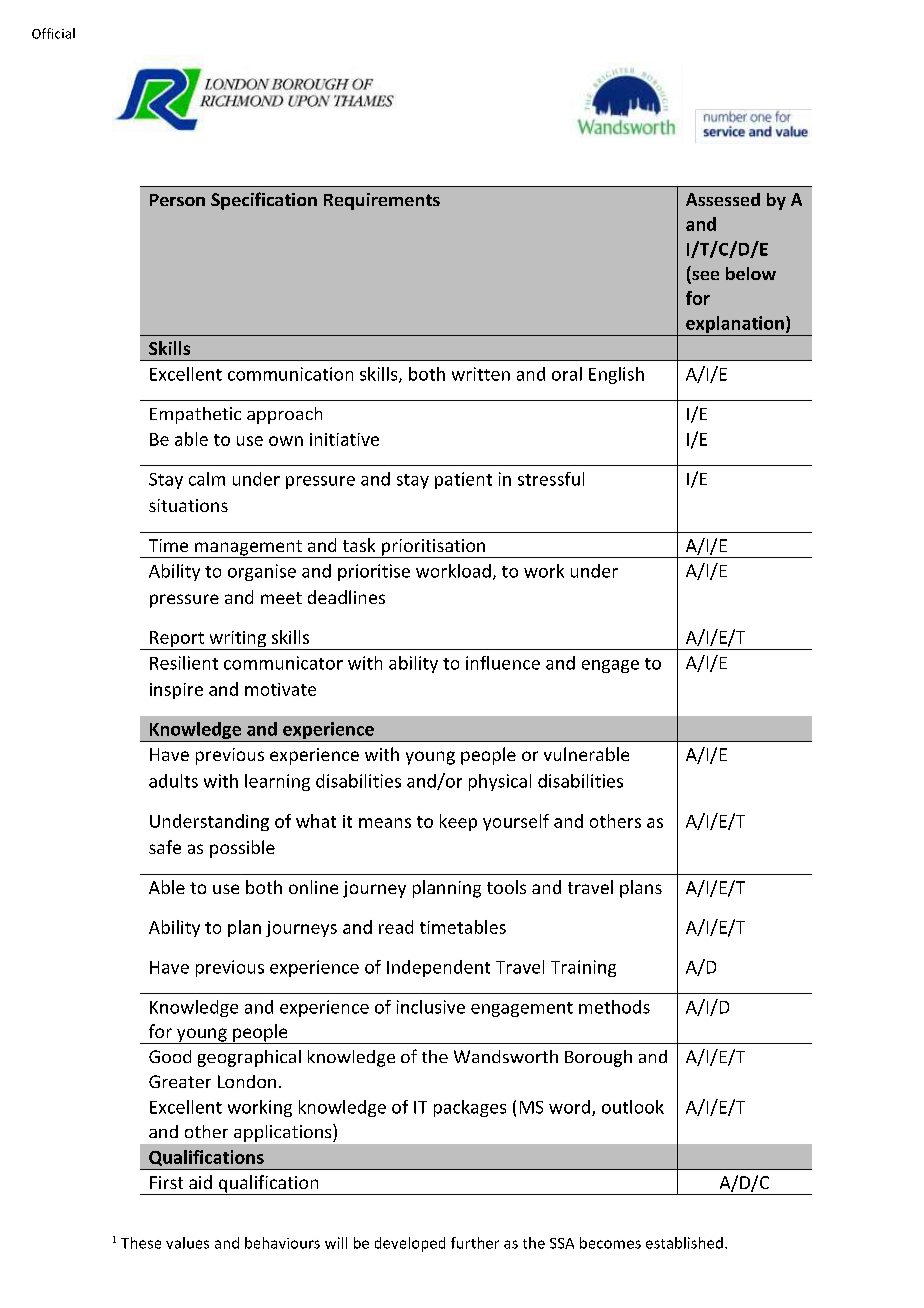 This screenshot has height=1308, width=924. I want to click on developed, so click(410, 1244).
